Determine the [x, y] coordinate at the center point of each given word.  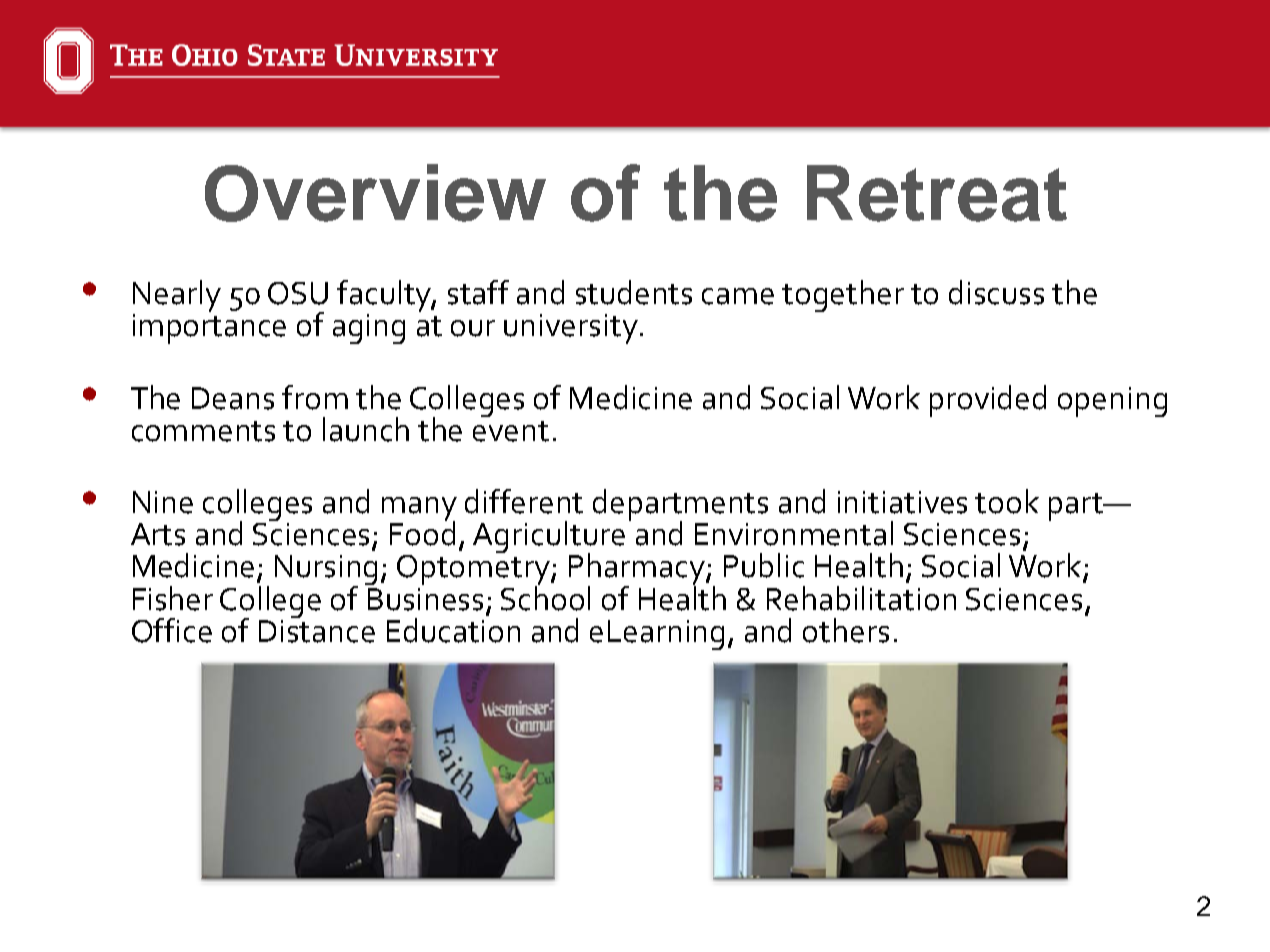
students [634, 292]
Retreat [937, 193]
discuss [996, 292]
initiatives [902, 502]
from [315, 397]
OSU [298, 293]
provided [988, 401]
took [1007, 501]
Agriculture [549, 538]
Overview [375, 193]
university [571, 329]
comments [203, 431]
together [843, 296]
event [511, 431]
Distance [317, 630]
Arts [158, 534]
